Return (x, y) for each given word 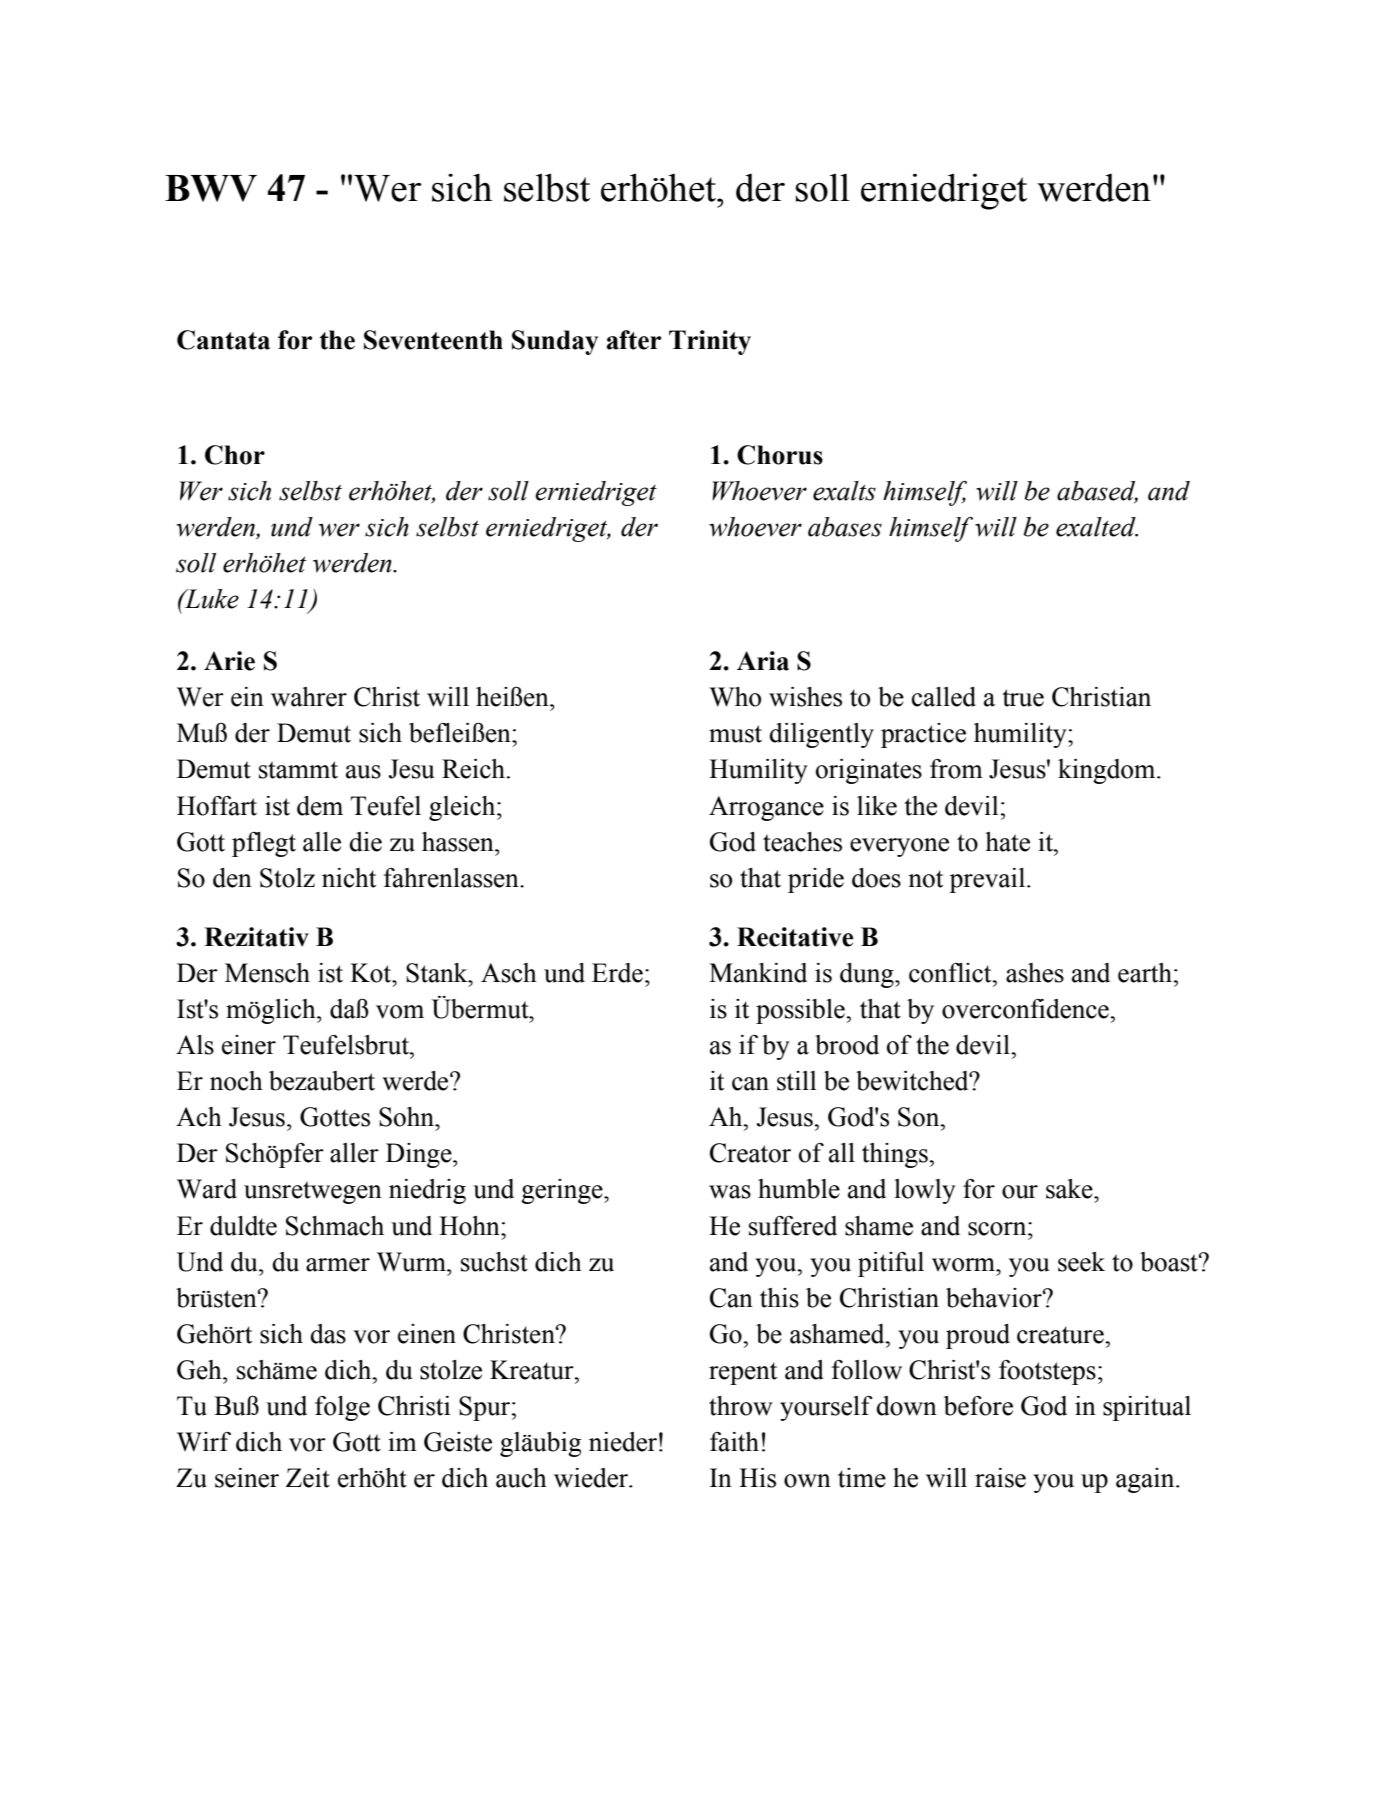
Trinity (710, 342)
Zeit (308, 1478)
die (365, 842)
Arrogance (766, 808)
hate (1007, 842)
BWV (211, 188)
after (634, 340)
